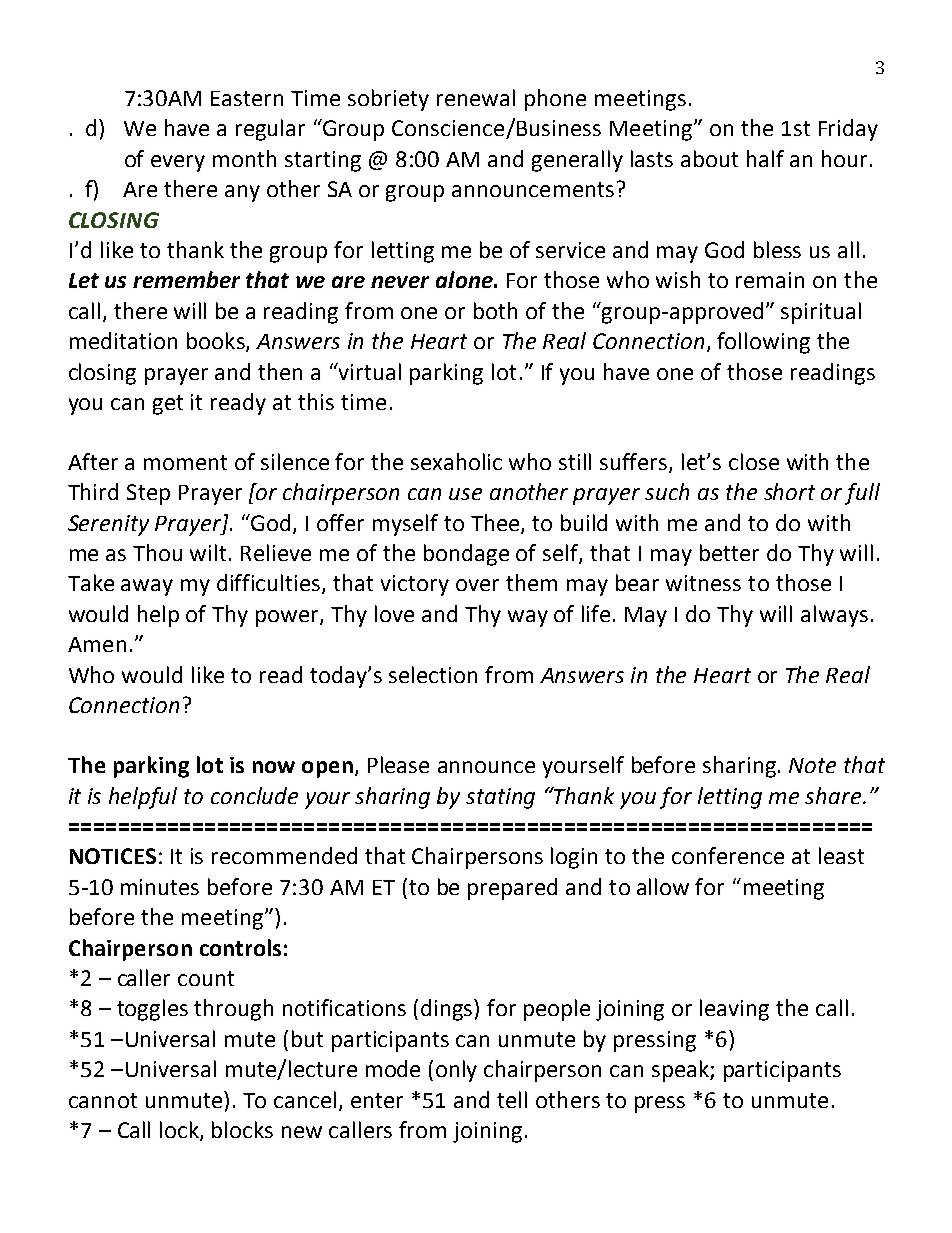 This image has height=1233, width=952. Describe the element at coordinates (765, 158) in the image. I see `half` at that location.
